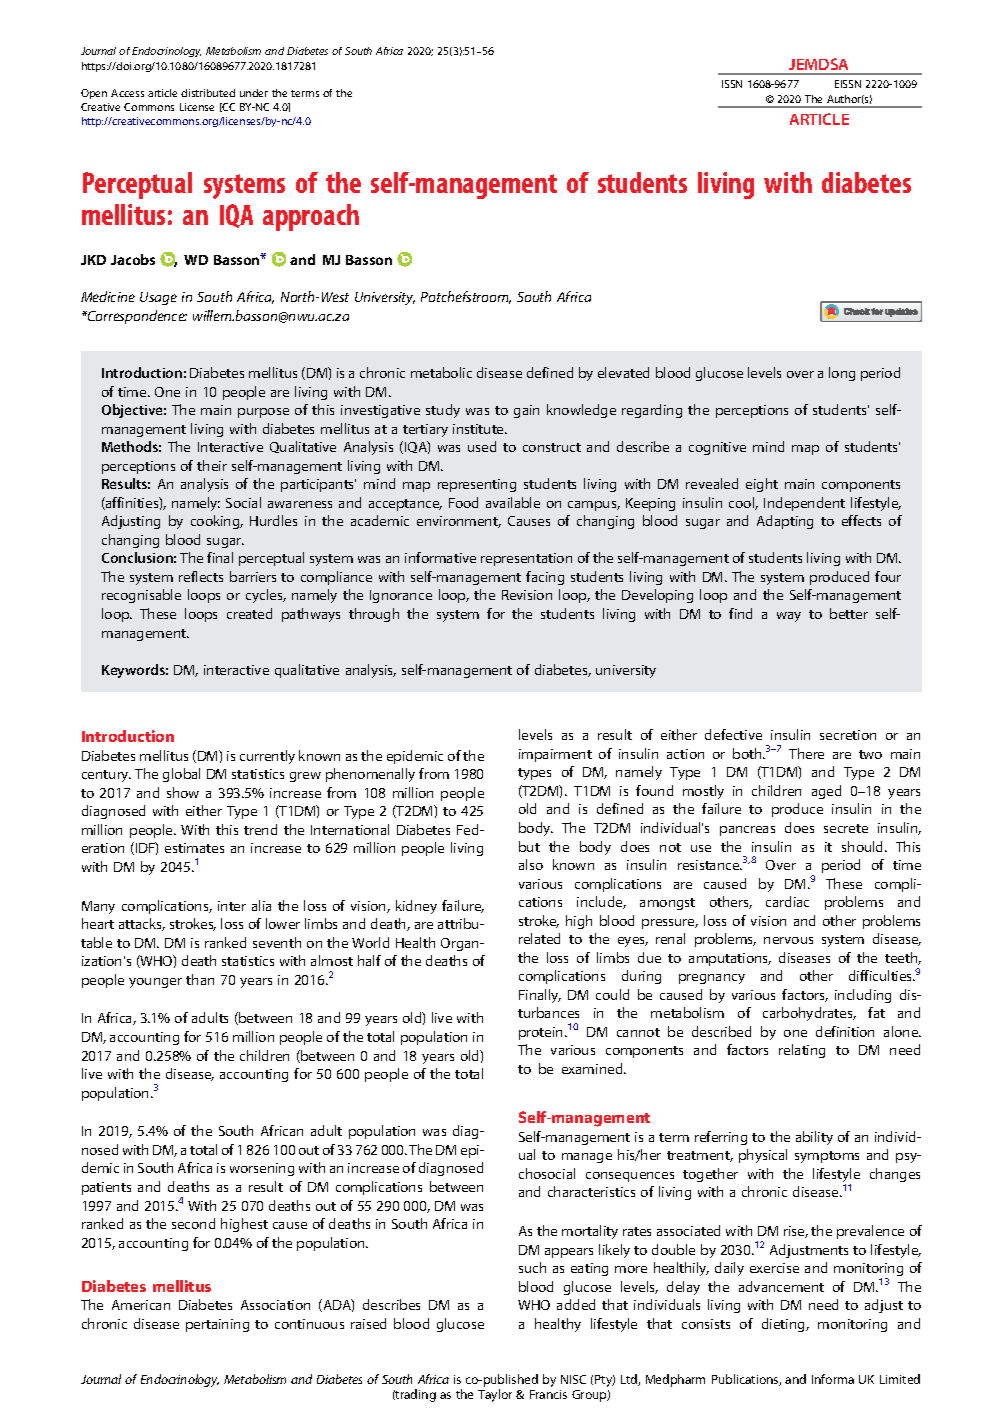 The width and height of the screenshot is (1003, 1419). What do you see at coordinates (842, 374) in the screenshot?
I see `long` at bounding box center [842, 374].
